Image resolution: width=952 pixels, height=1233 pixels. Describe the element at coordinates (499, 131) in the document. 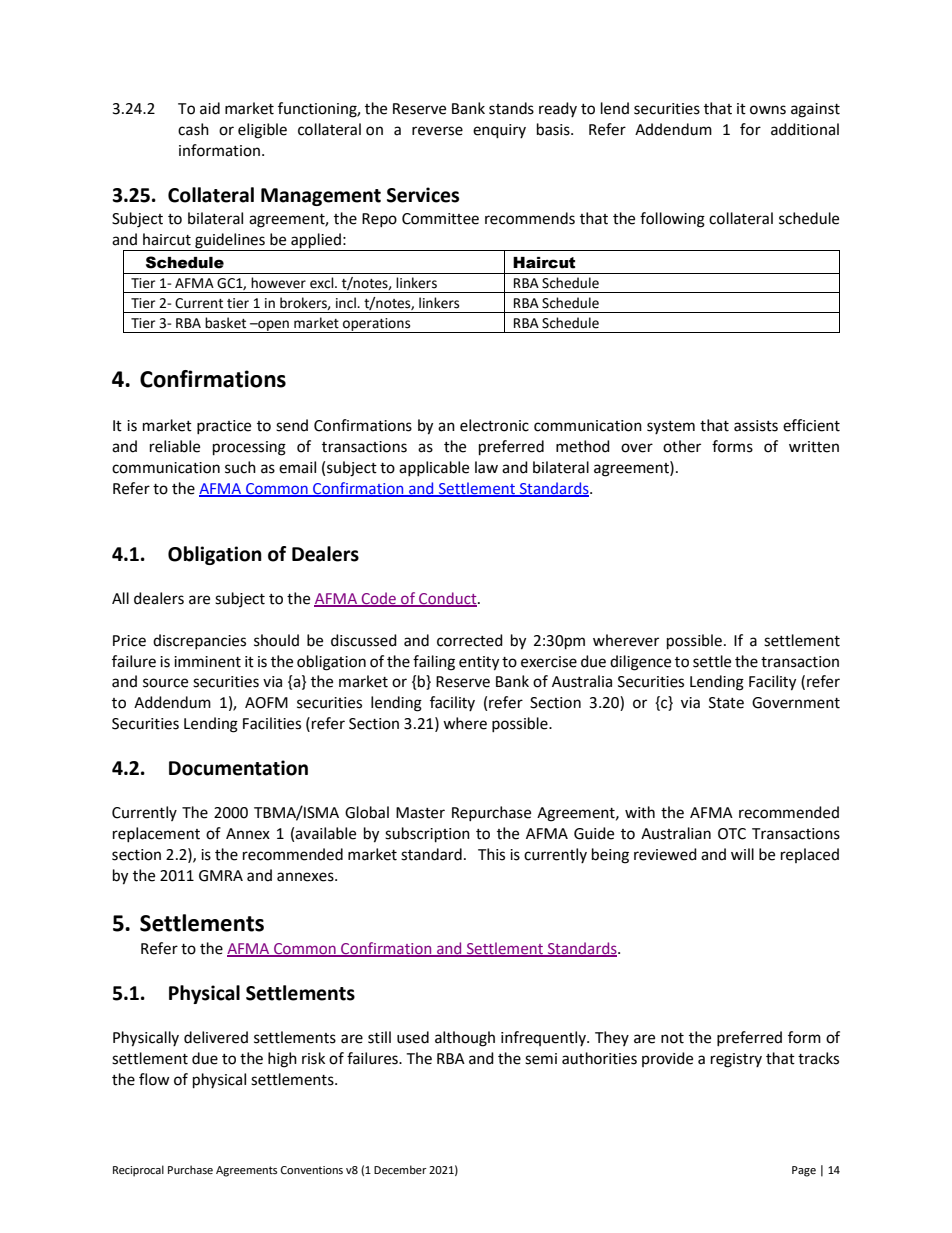

I see `enquiry` at that location.
